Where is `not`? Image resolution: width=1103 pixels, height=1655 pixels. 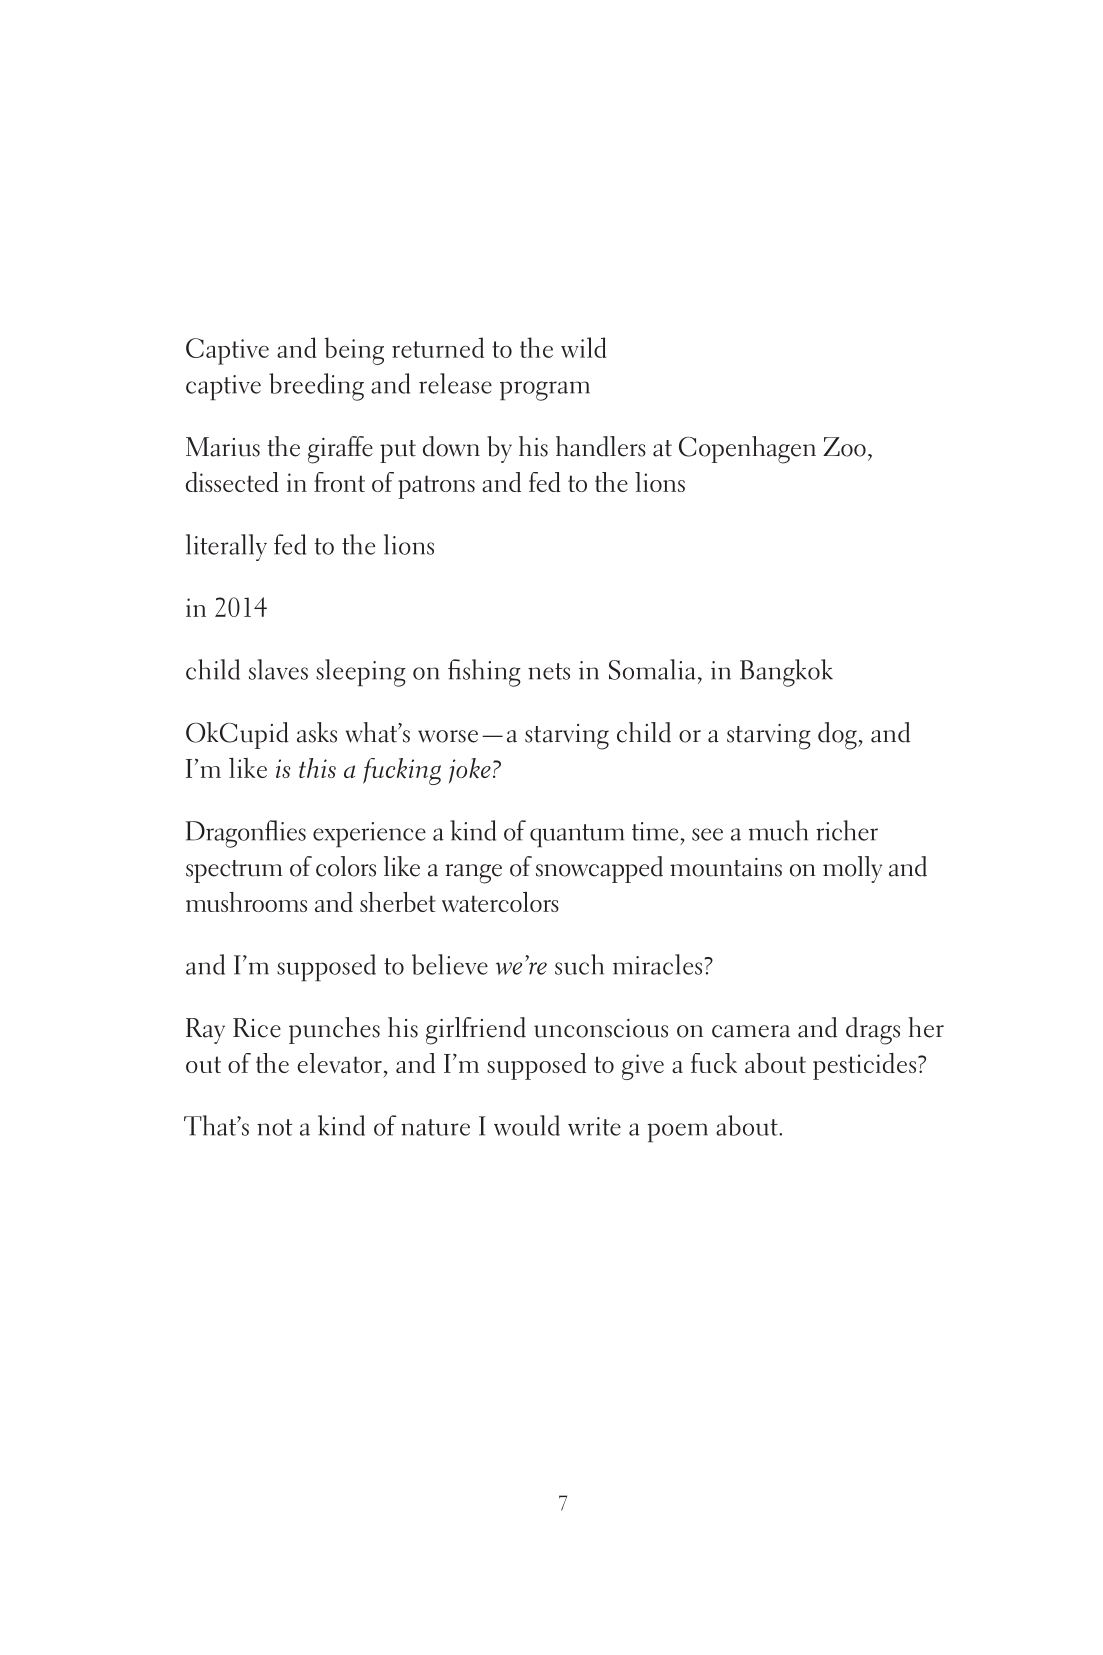
not is located at coordinates (274, 1127).
